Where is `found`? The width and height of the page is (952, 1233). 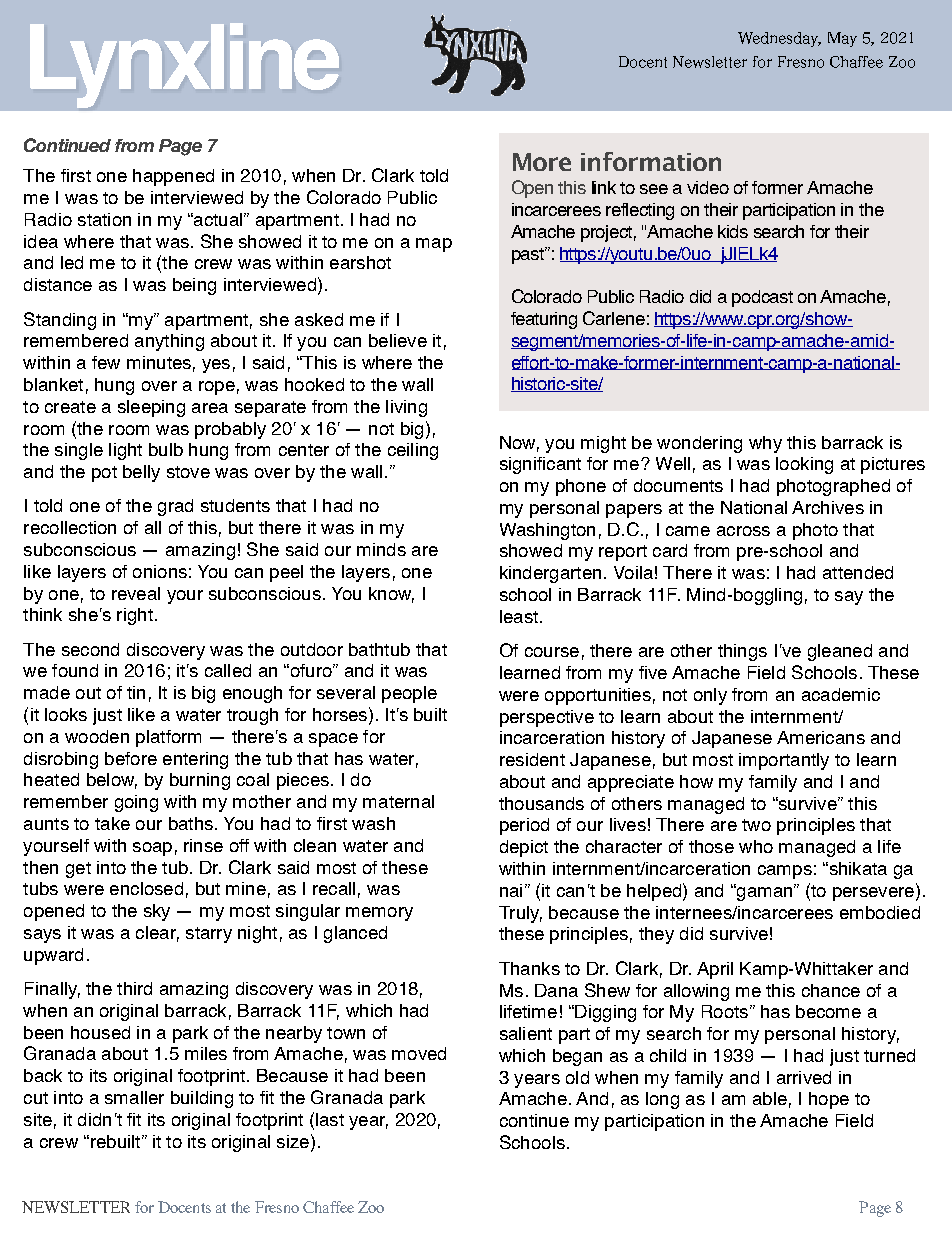 found is located at coordinates (75, 670).
